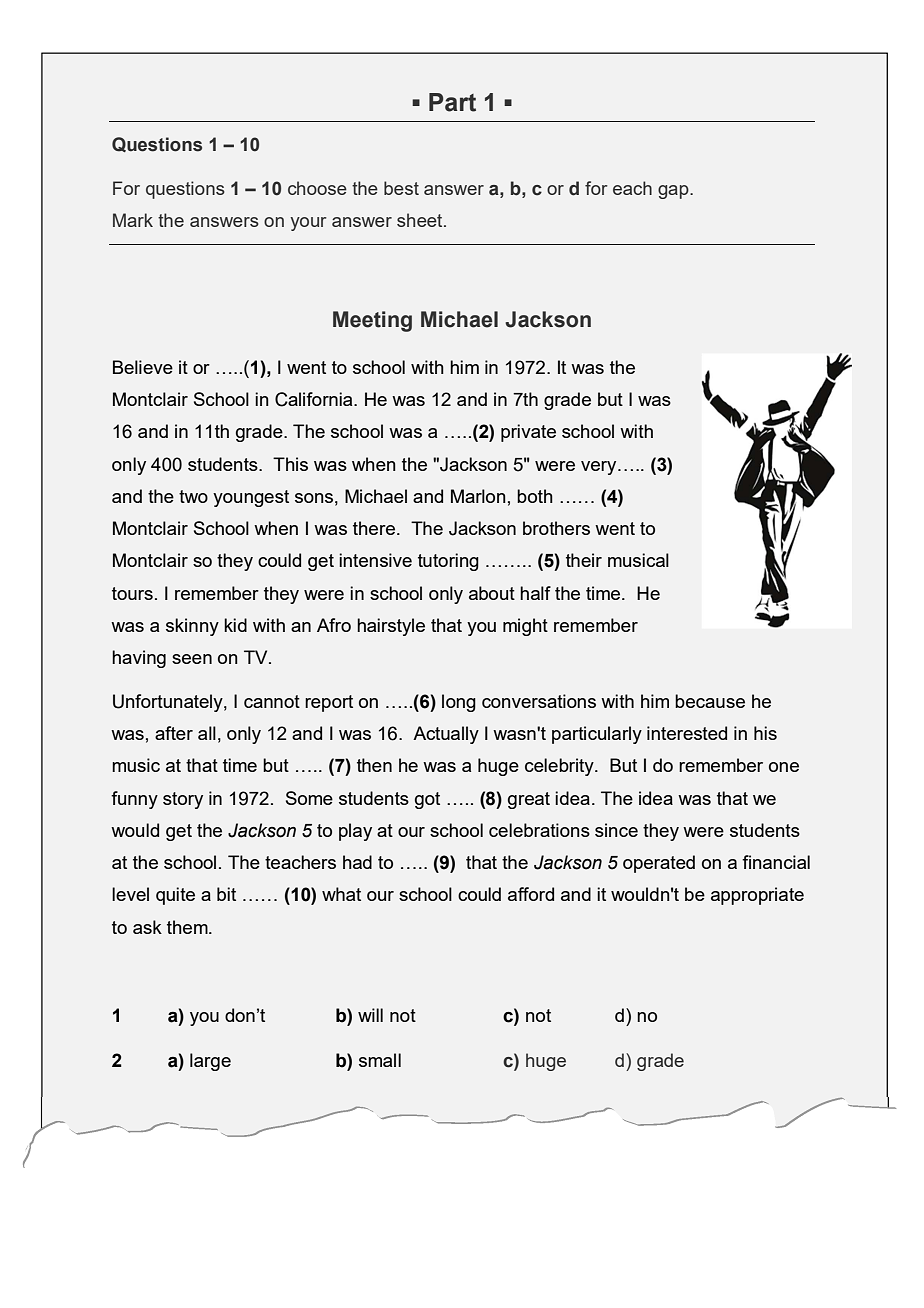 The width and height of the document is (924, 1308). I want to click on appropriate, so click(757, 896).
